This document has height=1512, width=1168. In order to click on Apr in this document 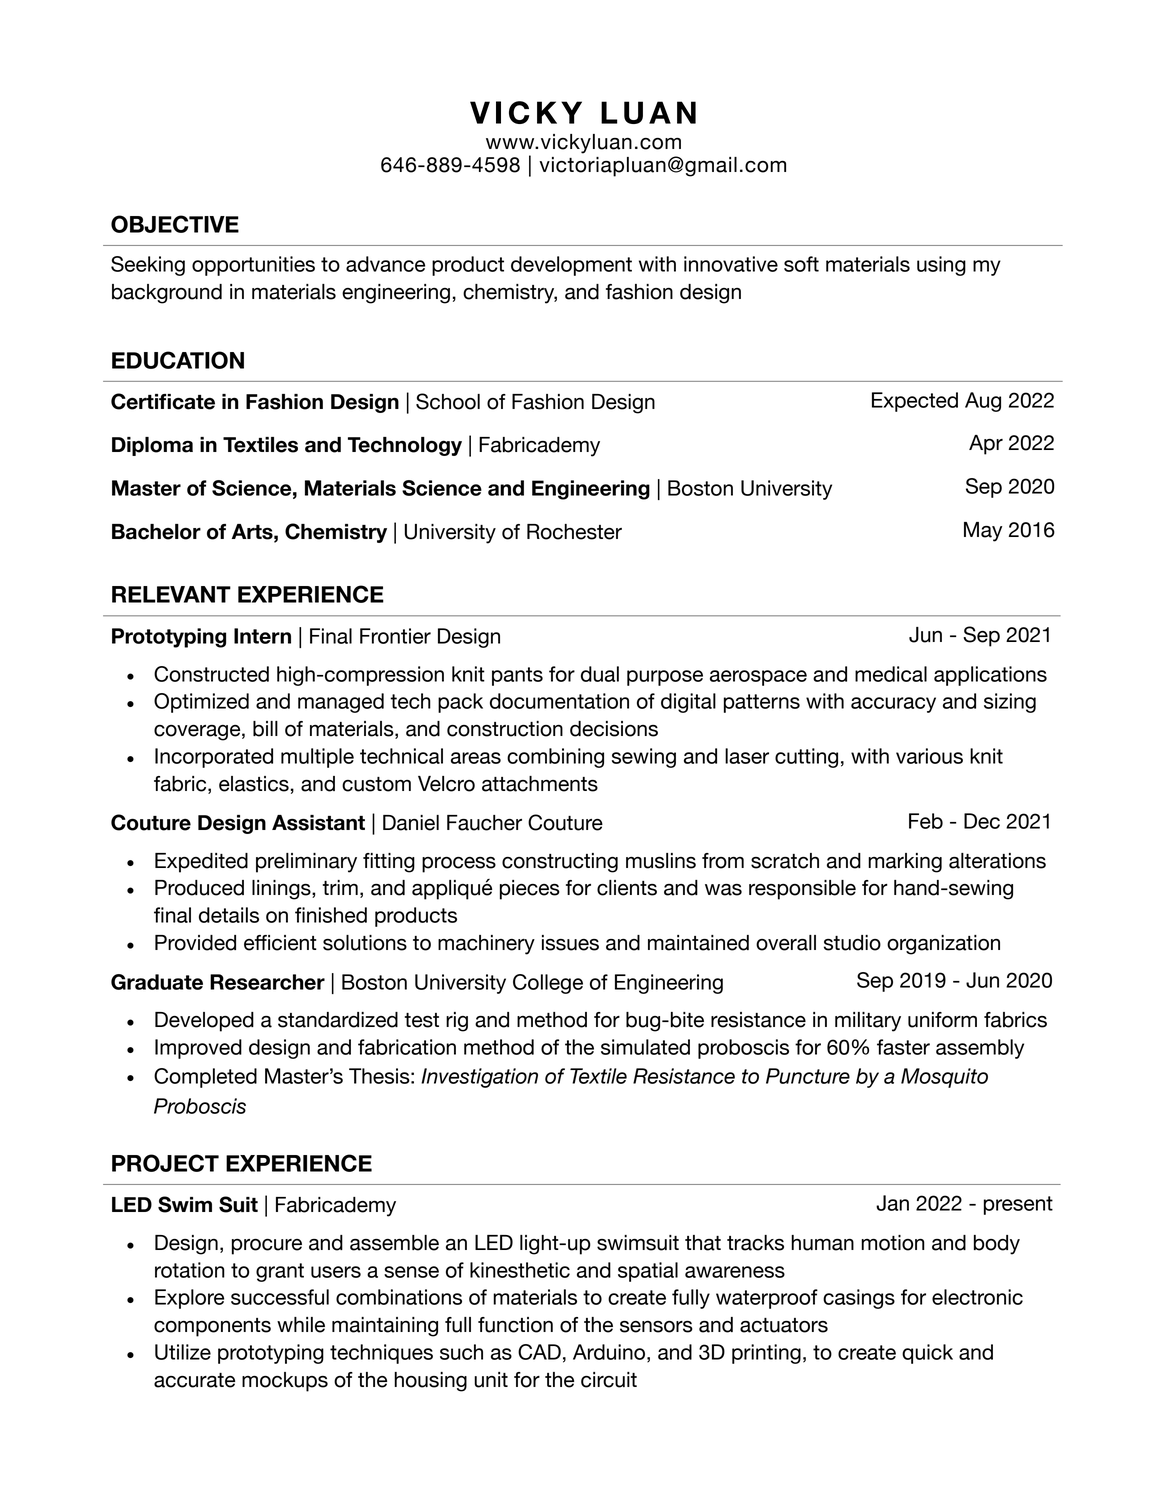, I will do `click(986, 445)`.
